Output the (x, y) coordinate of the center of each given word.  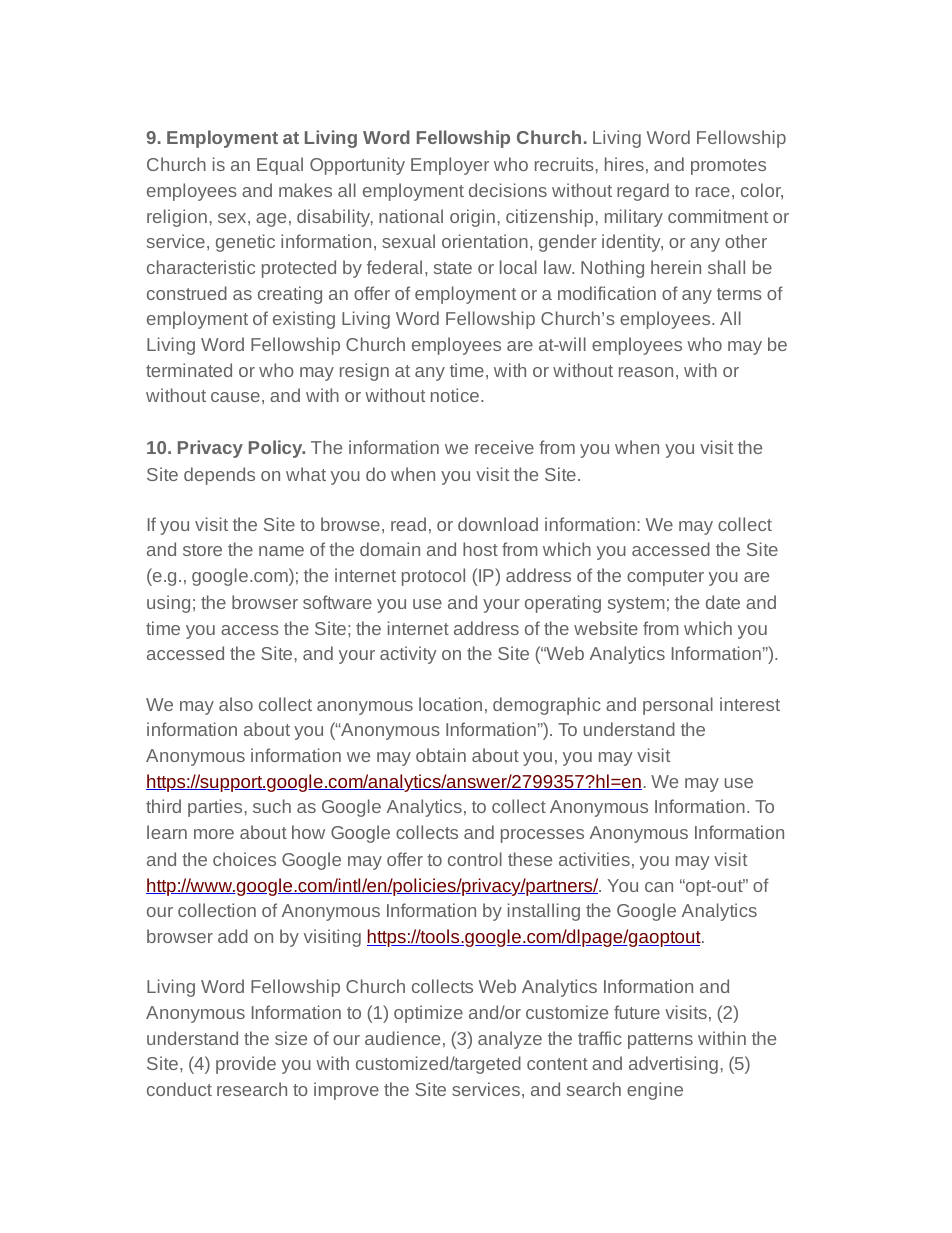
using (168, 604)
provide (246, 1065)
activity (408, 655)
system (636, 605)
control (475, 859)
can (659, 887)
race (713, 192)
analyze (510, 1040)
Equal (280, 166)
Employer (450, 166)
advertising (673, 1065)
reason (646, 372)
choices (244, 859)
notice (455, 395)
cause (235, 397)
